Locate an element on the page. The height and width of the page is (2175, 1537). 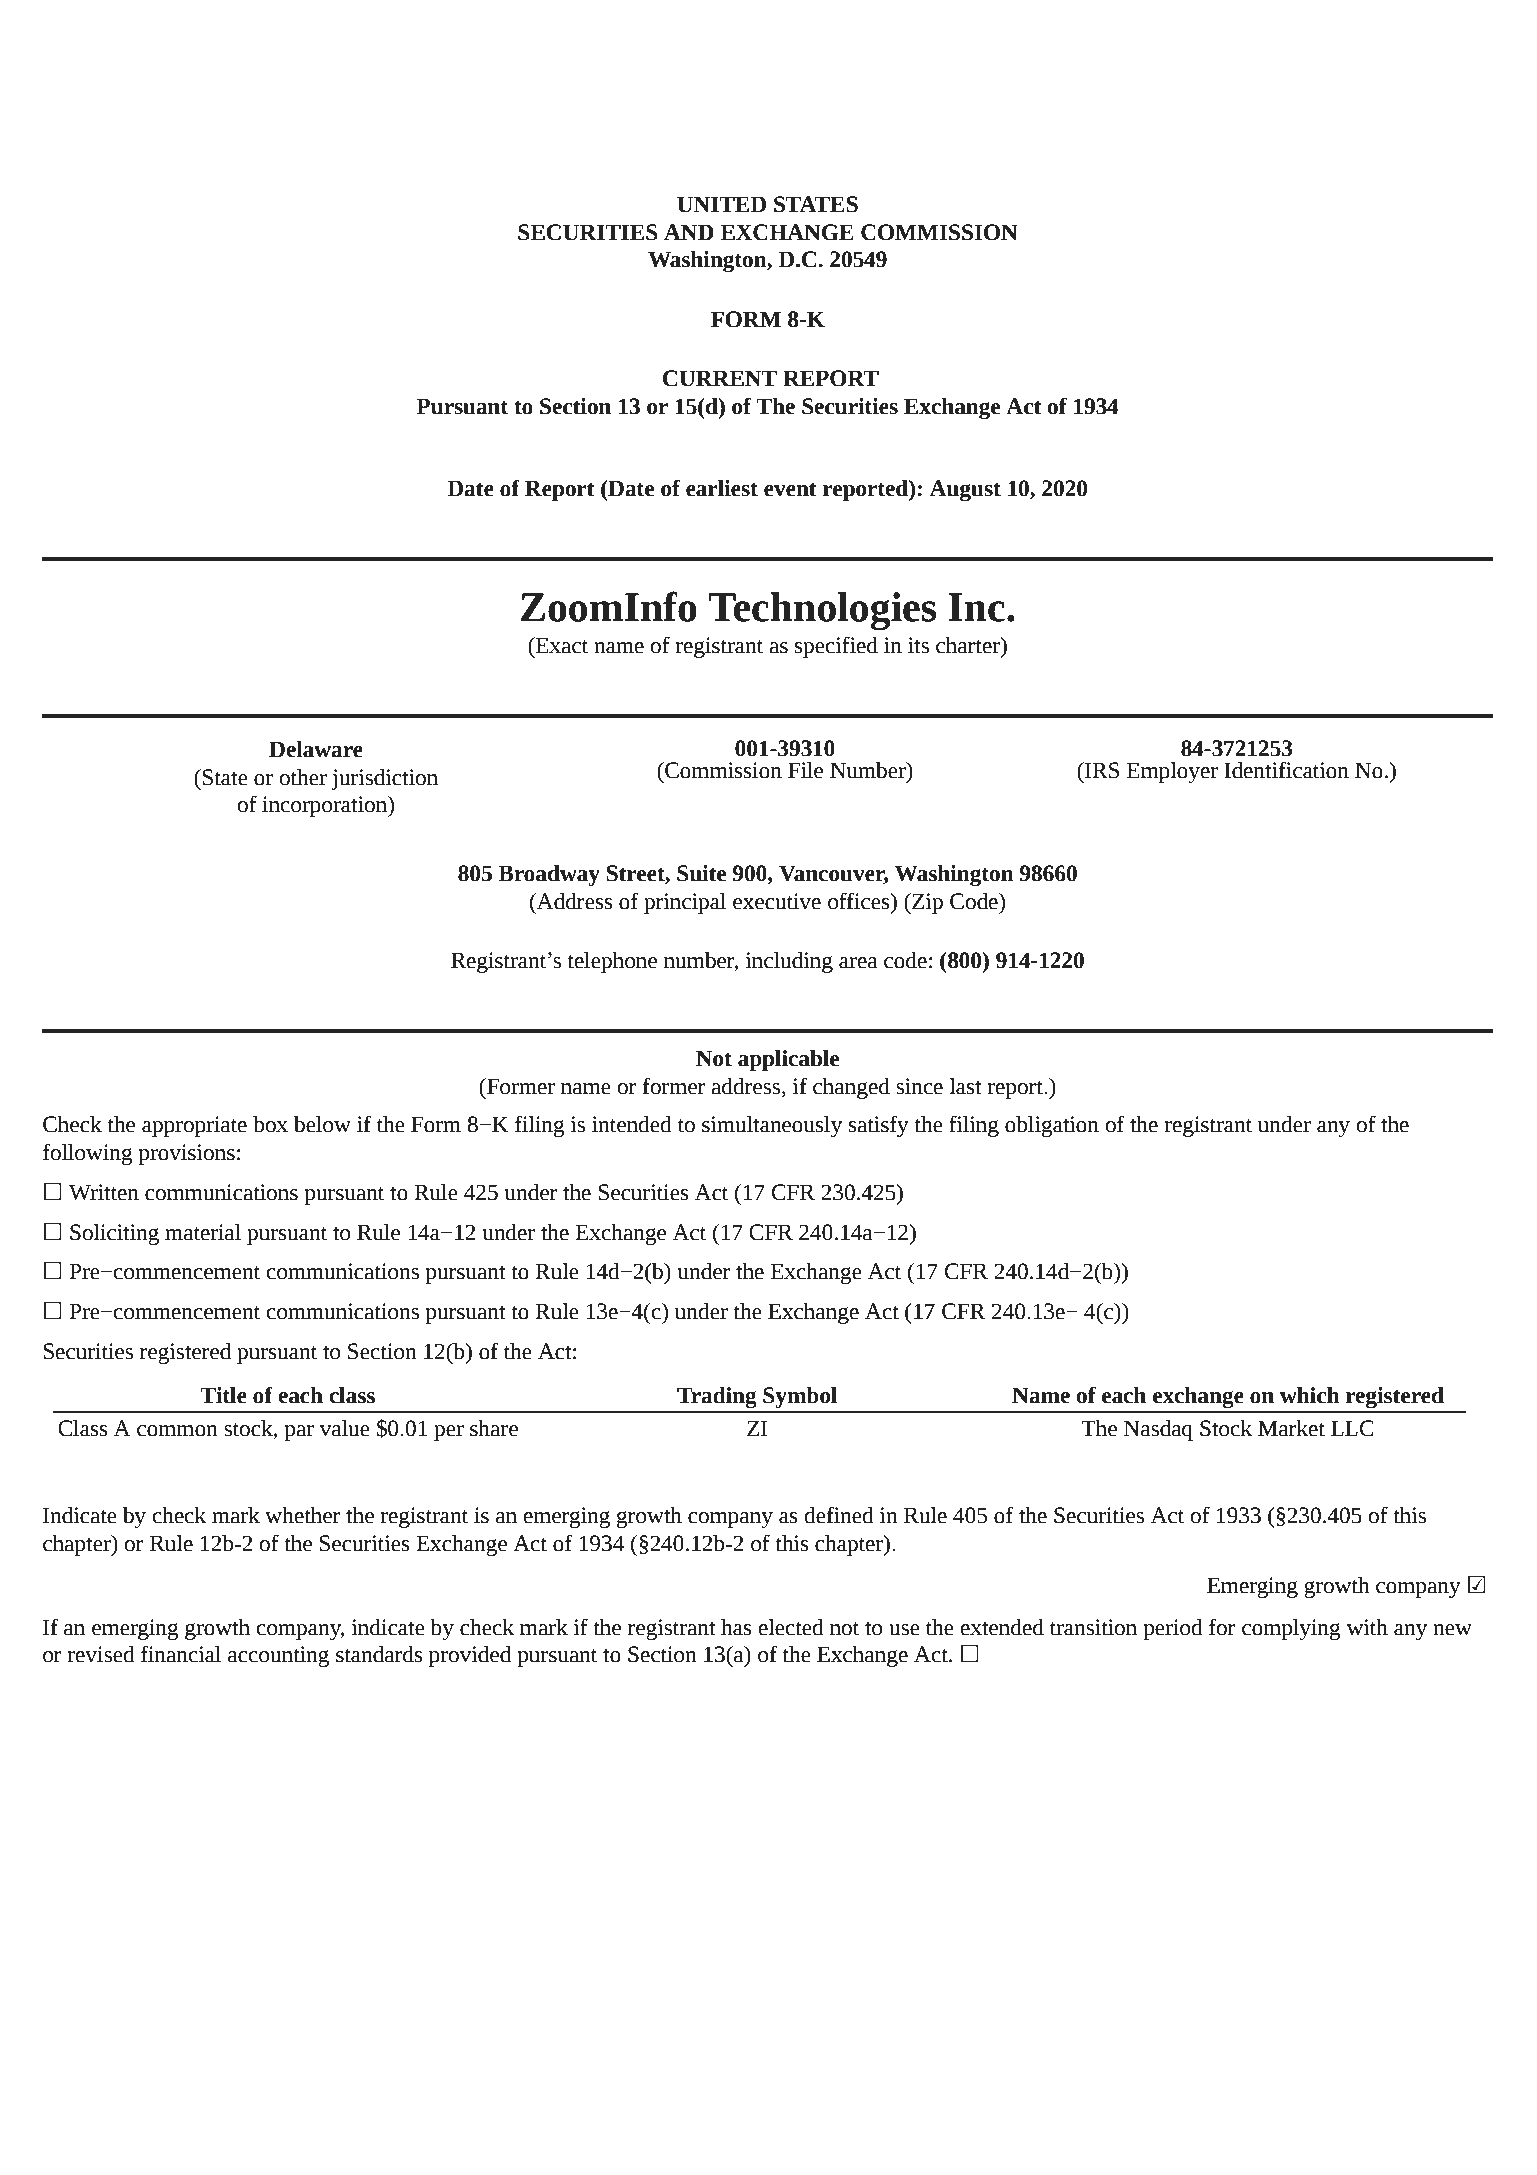
UNITED is located at coordinates (721, 204).
